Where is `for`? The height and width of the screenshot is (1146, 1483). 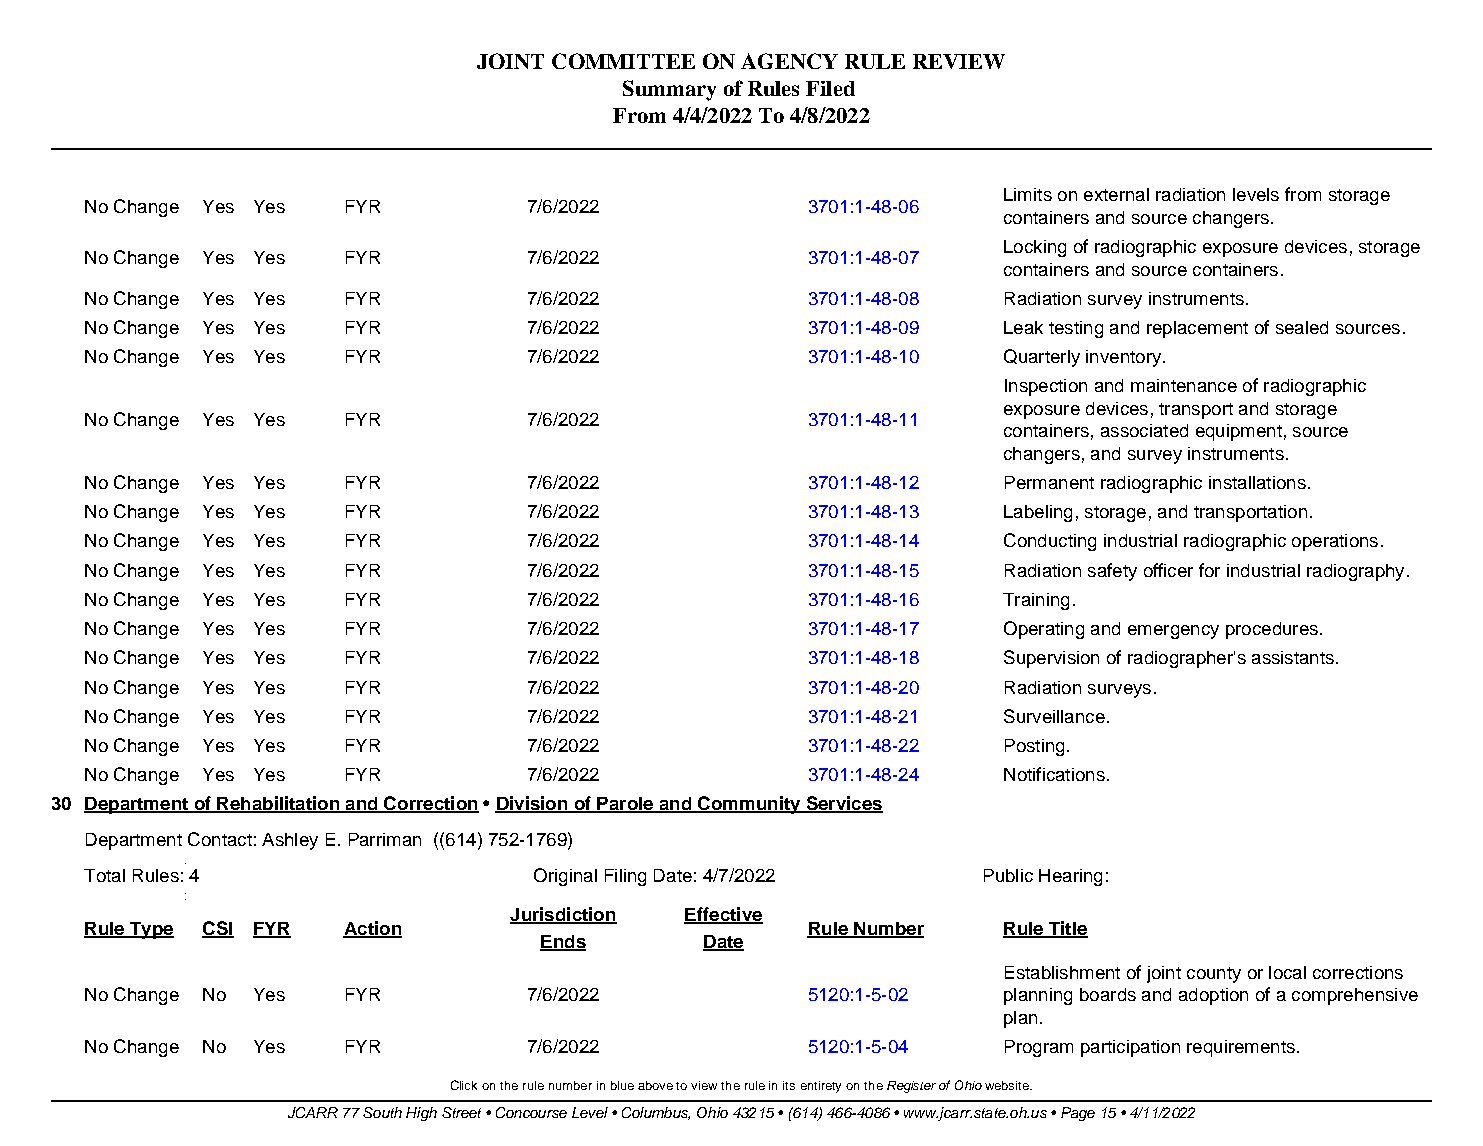
for is located at coordinates (1209, 570).
